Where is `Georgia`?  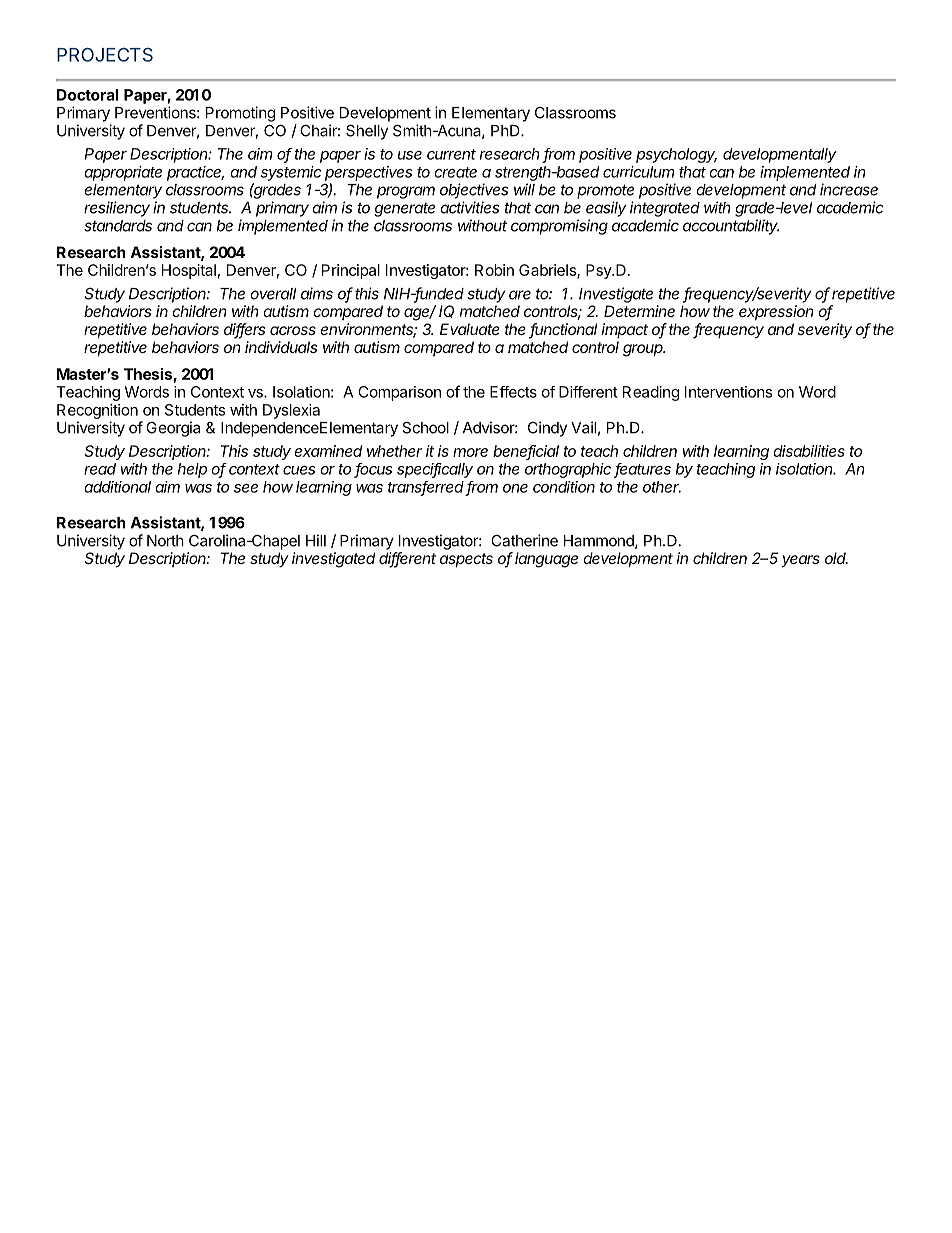
Georgia is located at coordinates (173, 429).
